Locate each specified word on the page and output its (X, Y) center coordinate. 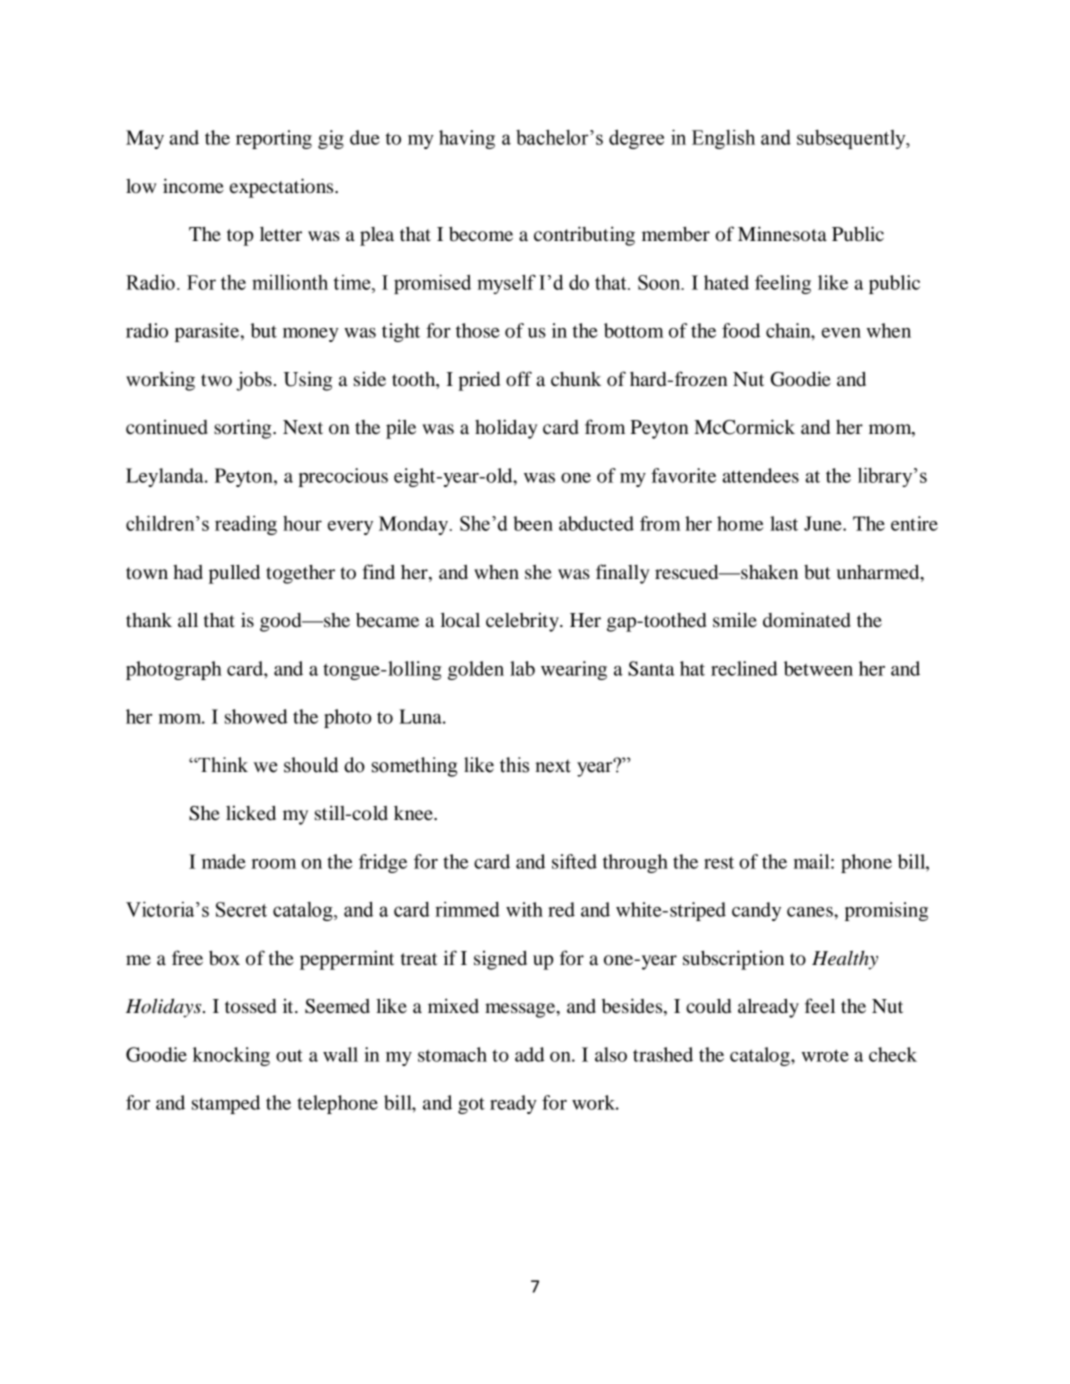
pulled (234, 574)
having (467, 139)
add (530, 1054)
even (841, 333)
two (216, 380)
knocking (231, 1056)
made (224, 861)
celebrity (523, 622)
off (519, 378)
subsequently (852, 139)
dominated (807, 619)
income (193, 185)
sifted (574, 861)
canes (811, 912)
